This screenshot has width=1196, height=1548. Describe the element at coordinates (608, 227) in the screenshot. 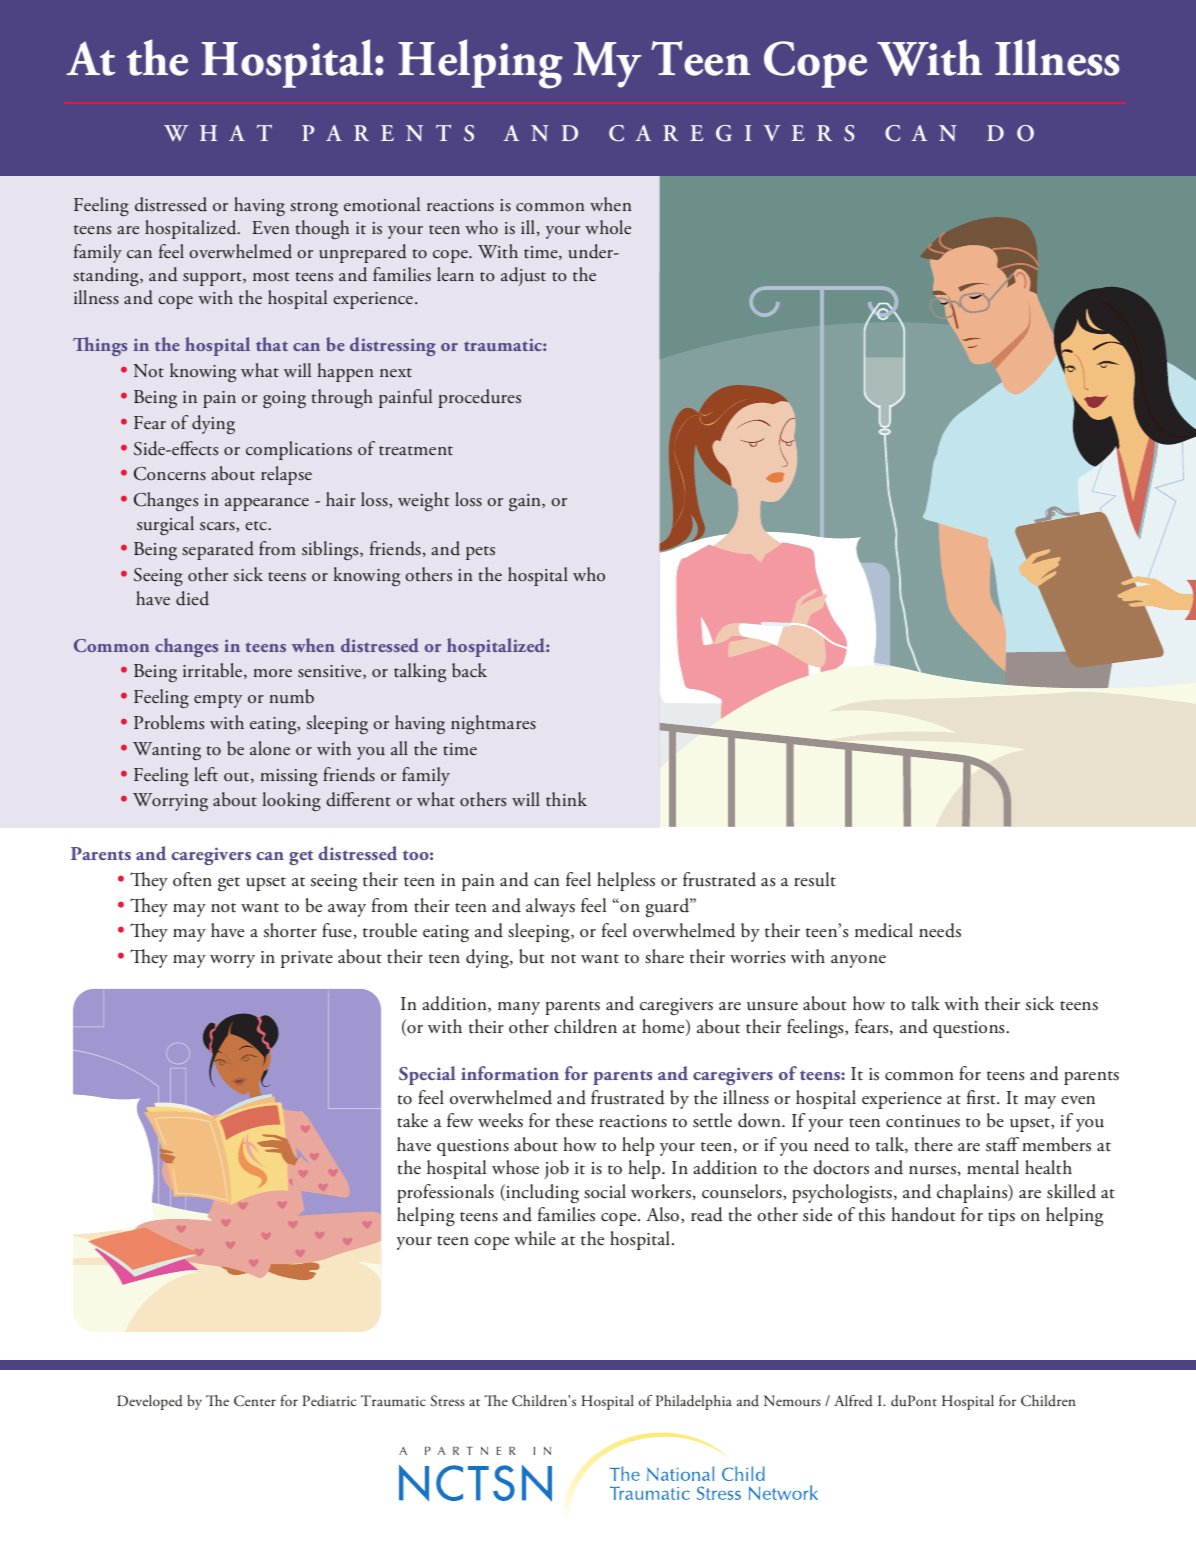

I see `whole` at that location.
